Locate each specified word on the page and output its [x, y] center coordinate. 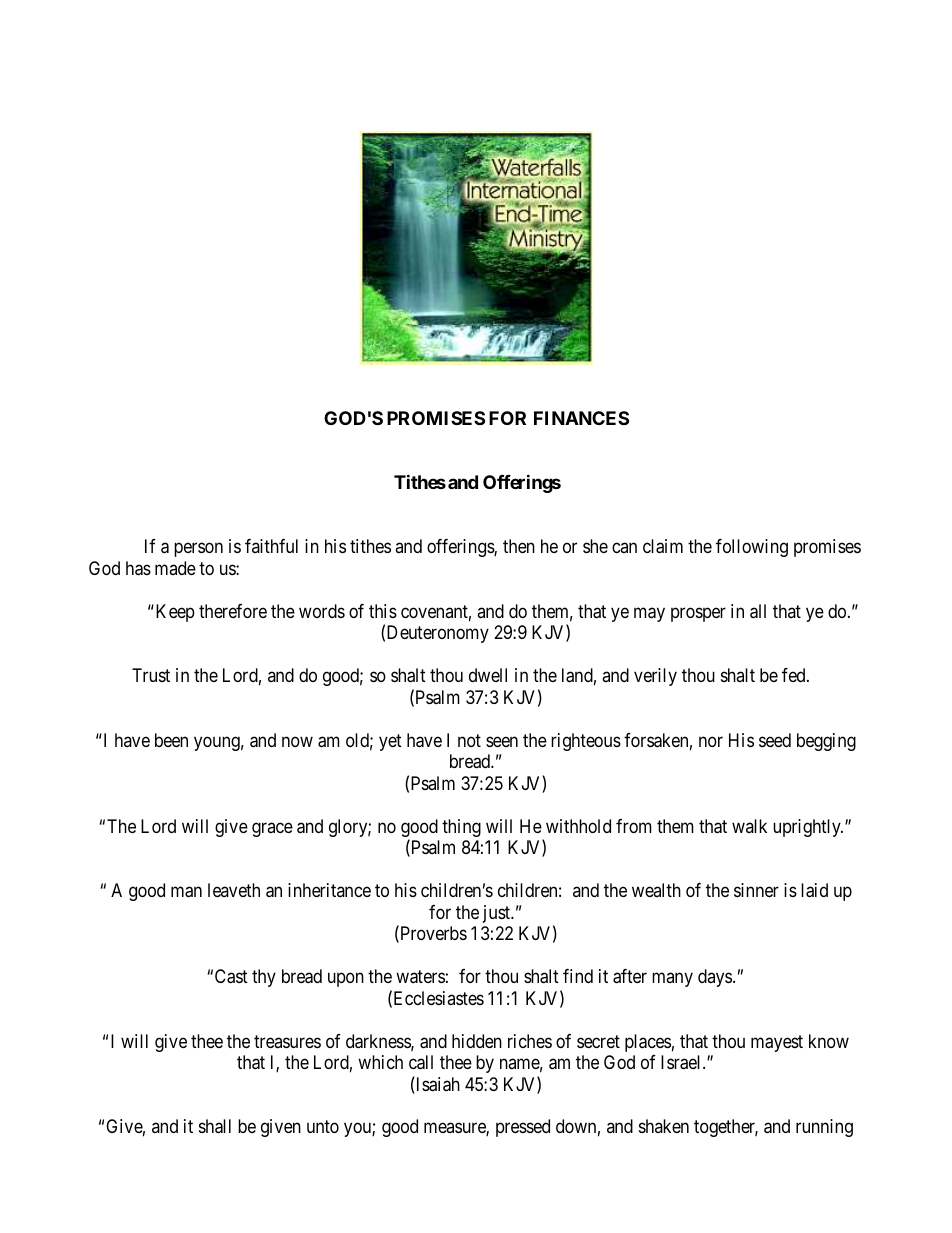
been [171, 740]
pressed [523, 1128]
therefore [233, 611]
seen [502, 741]
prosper [698, 614]
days [715, 978]
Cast [231, 976]
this [383, 611]
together [726, 1128]
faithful [271, 546]
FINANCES [581, 418]
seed [775, 740]
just [498, 914]
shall [215, 1126]
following [752, 548]
